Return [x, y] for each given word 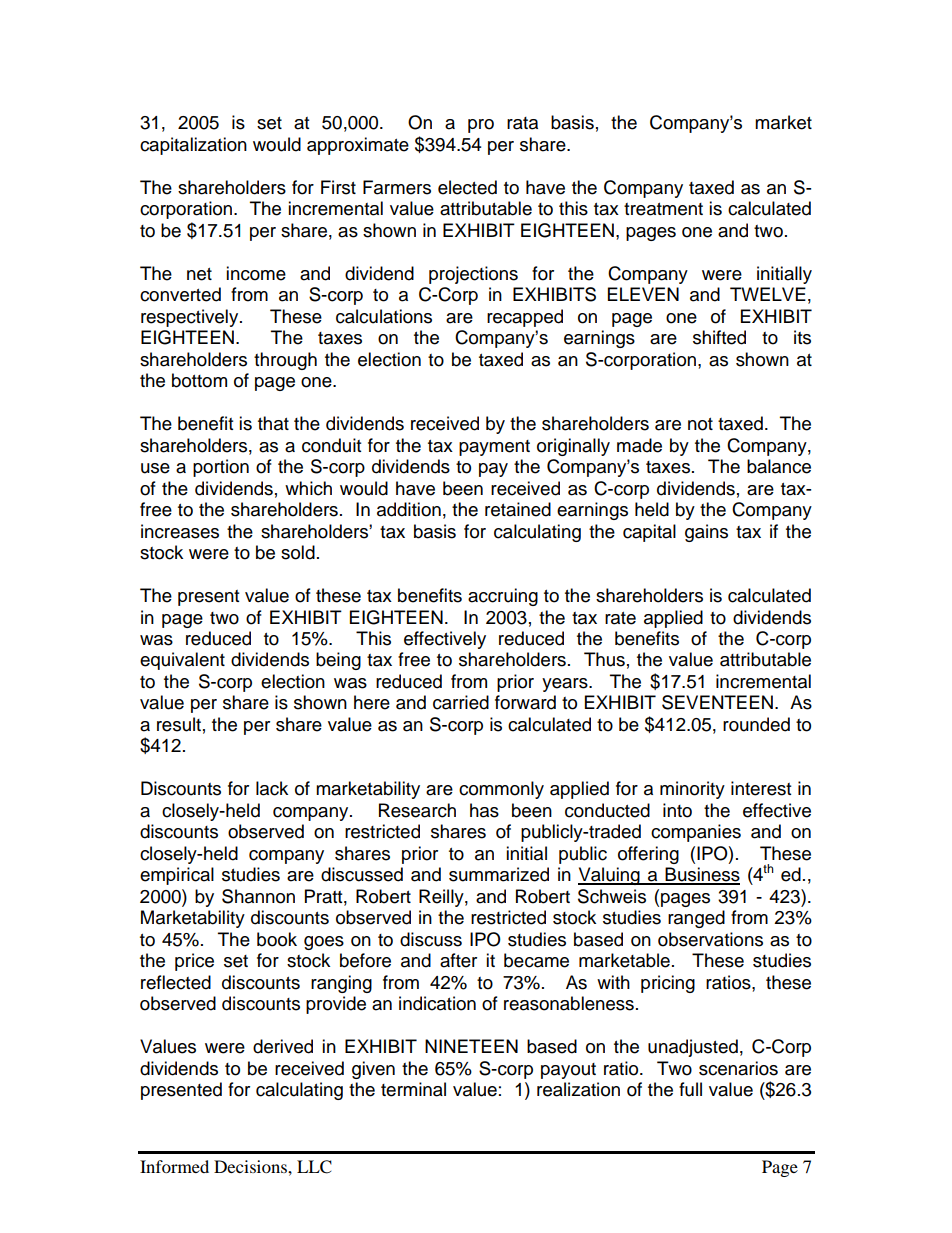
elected [467, 187]
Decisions [251, 1166]
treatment [663, 209]
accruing [503, 597]
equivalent [182, 661]
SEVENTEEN [717, 702]
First [338, 187]
